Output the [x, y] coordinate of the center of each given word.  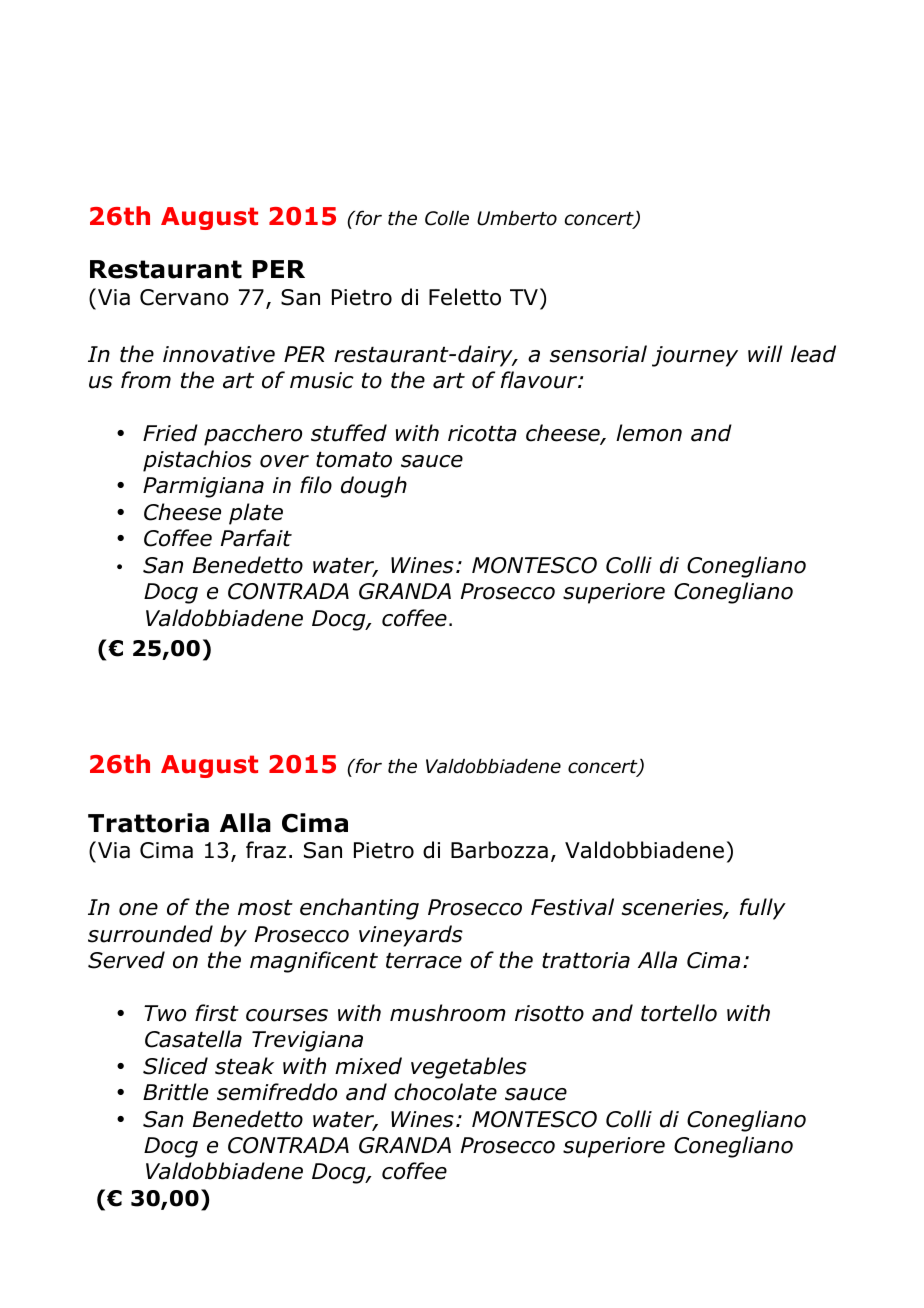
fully [763, 909]
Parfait [256, 538]
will [765, 353]
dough [374, 487]
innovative [219, 354]
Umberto [517, 218]
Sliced [175, 1066]
